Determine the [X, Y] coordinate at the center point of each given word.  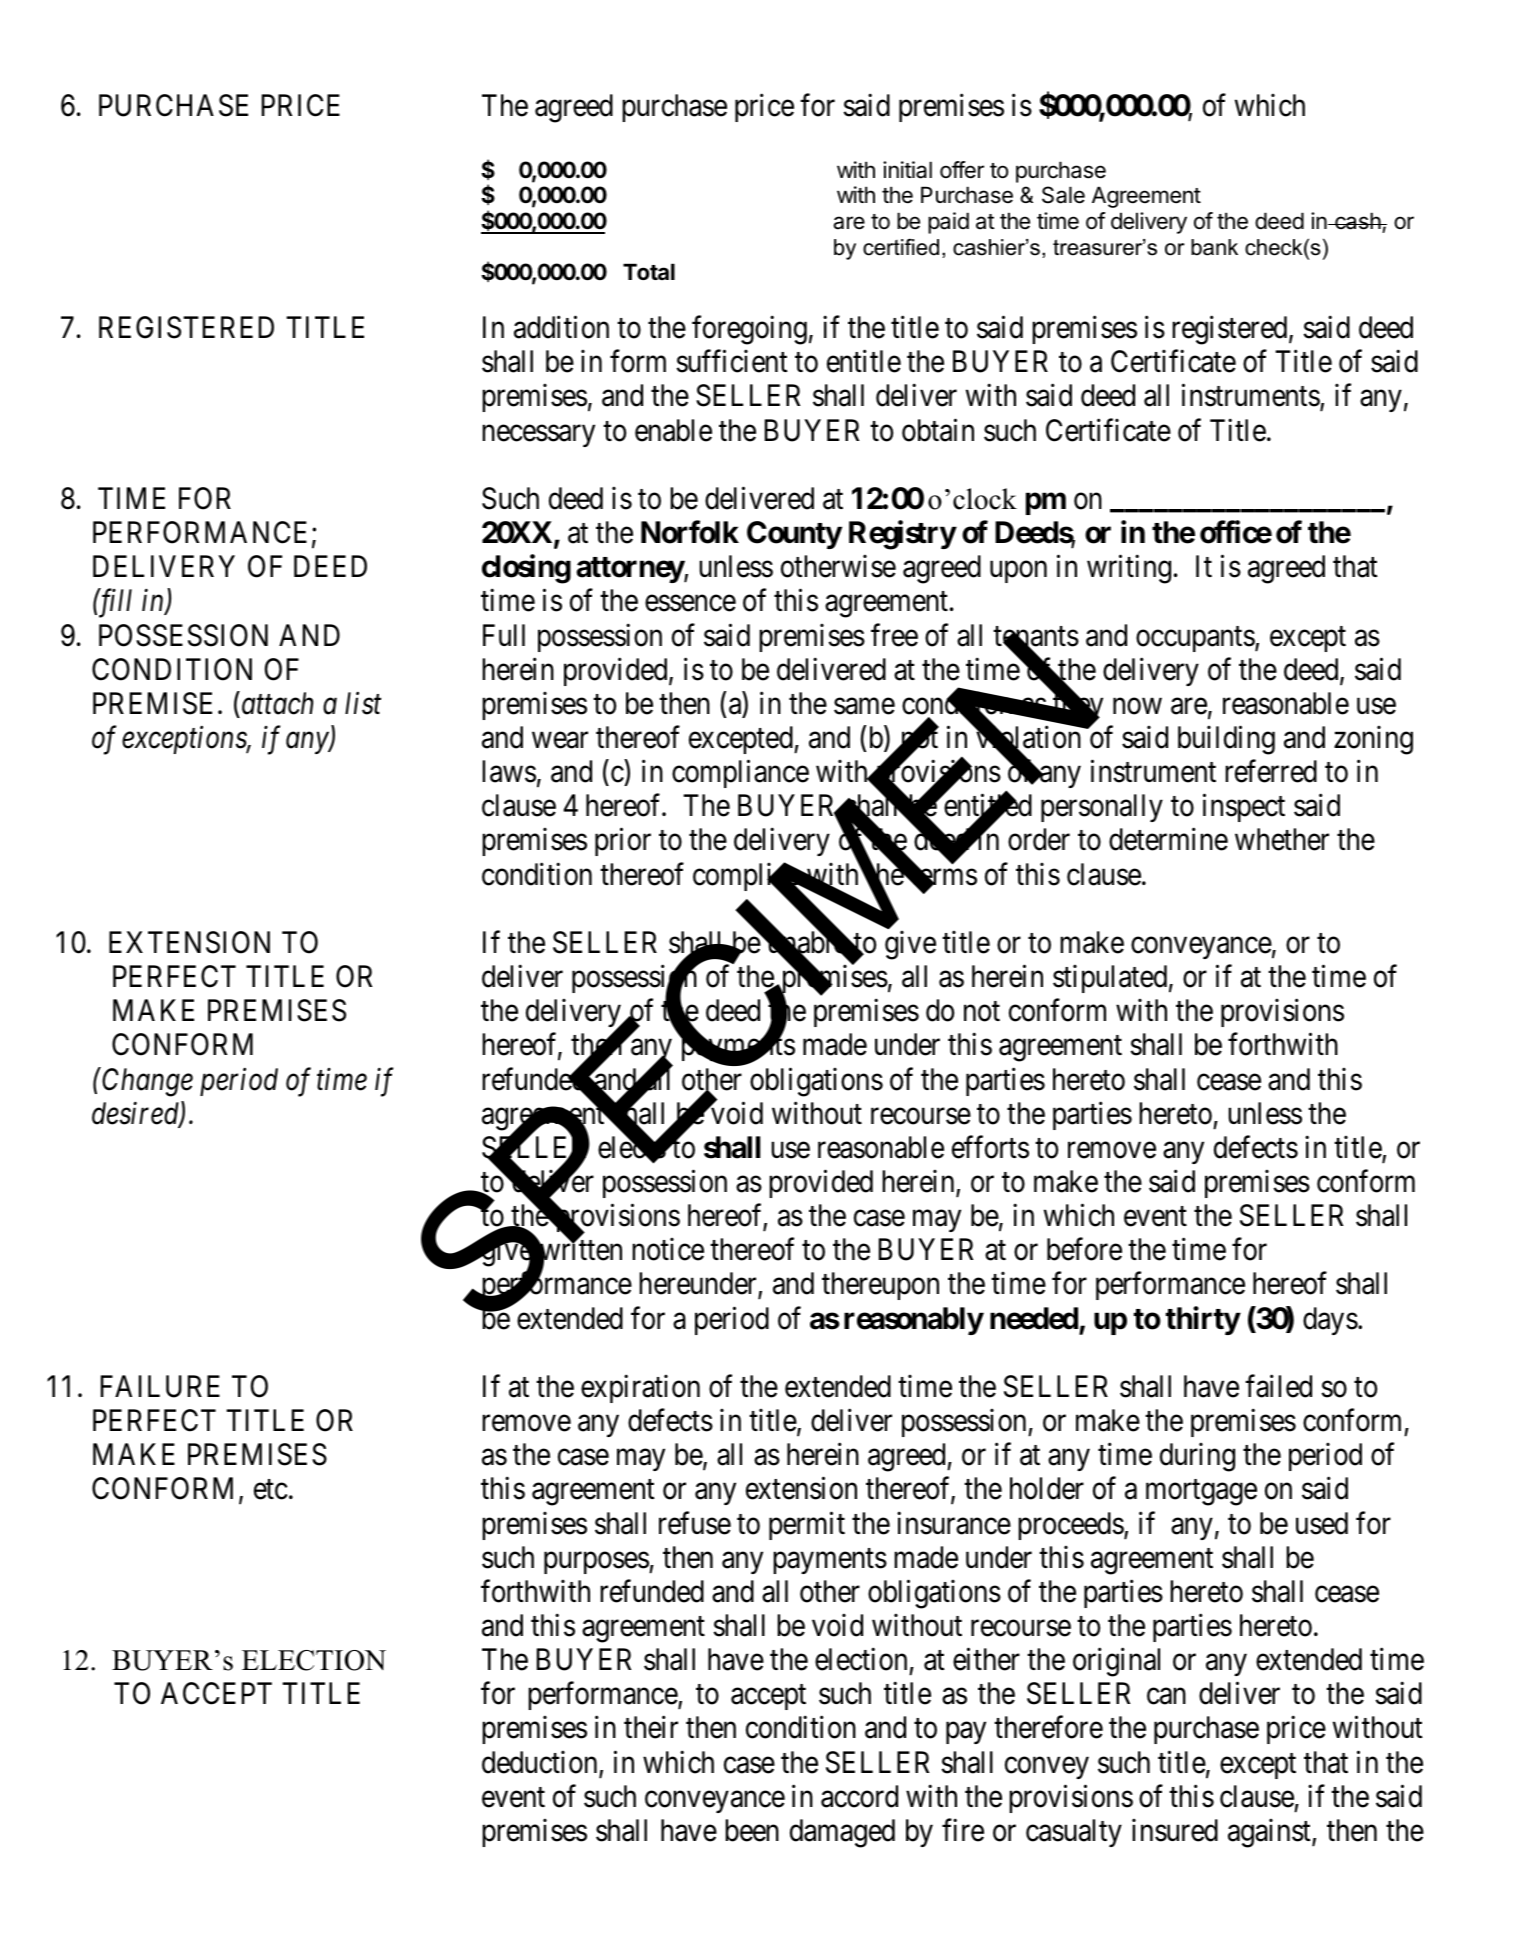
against [1270, 1833]
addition [561, 327]
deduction [541, 1763]
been [752, 1830]
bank [1214, 247]
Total [649, 271]
